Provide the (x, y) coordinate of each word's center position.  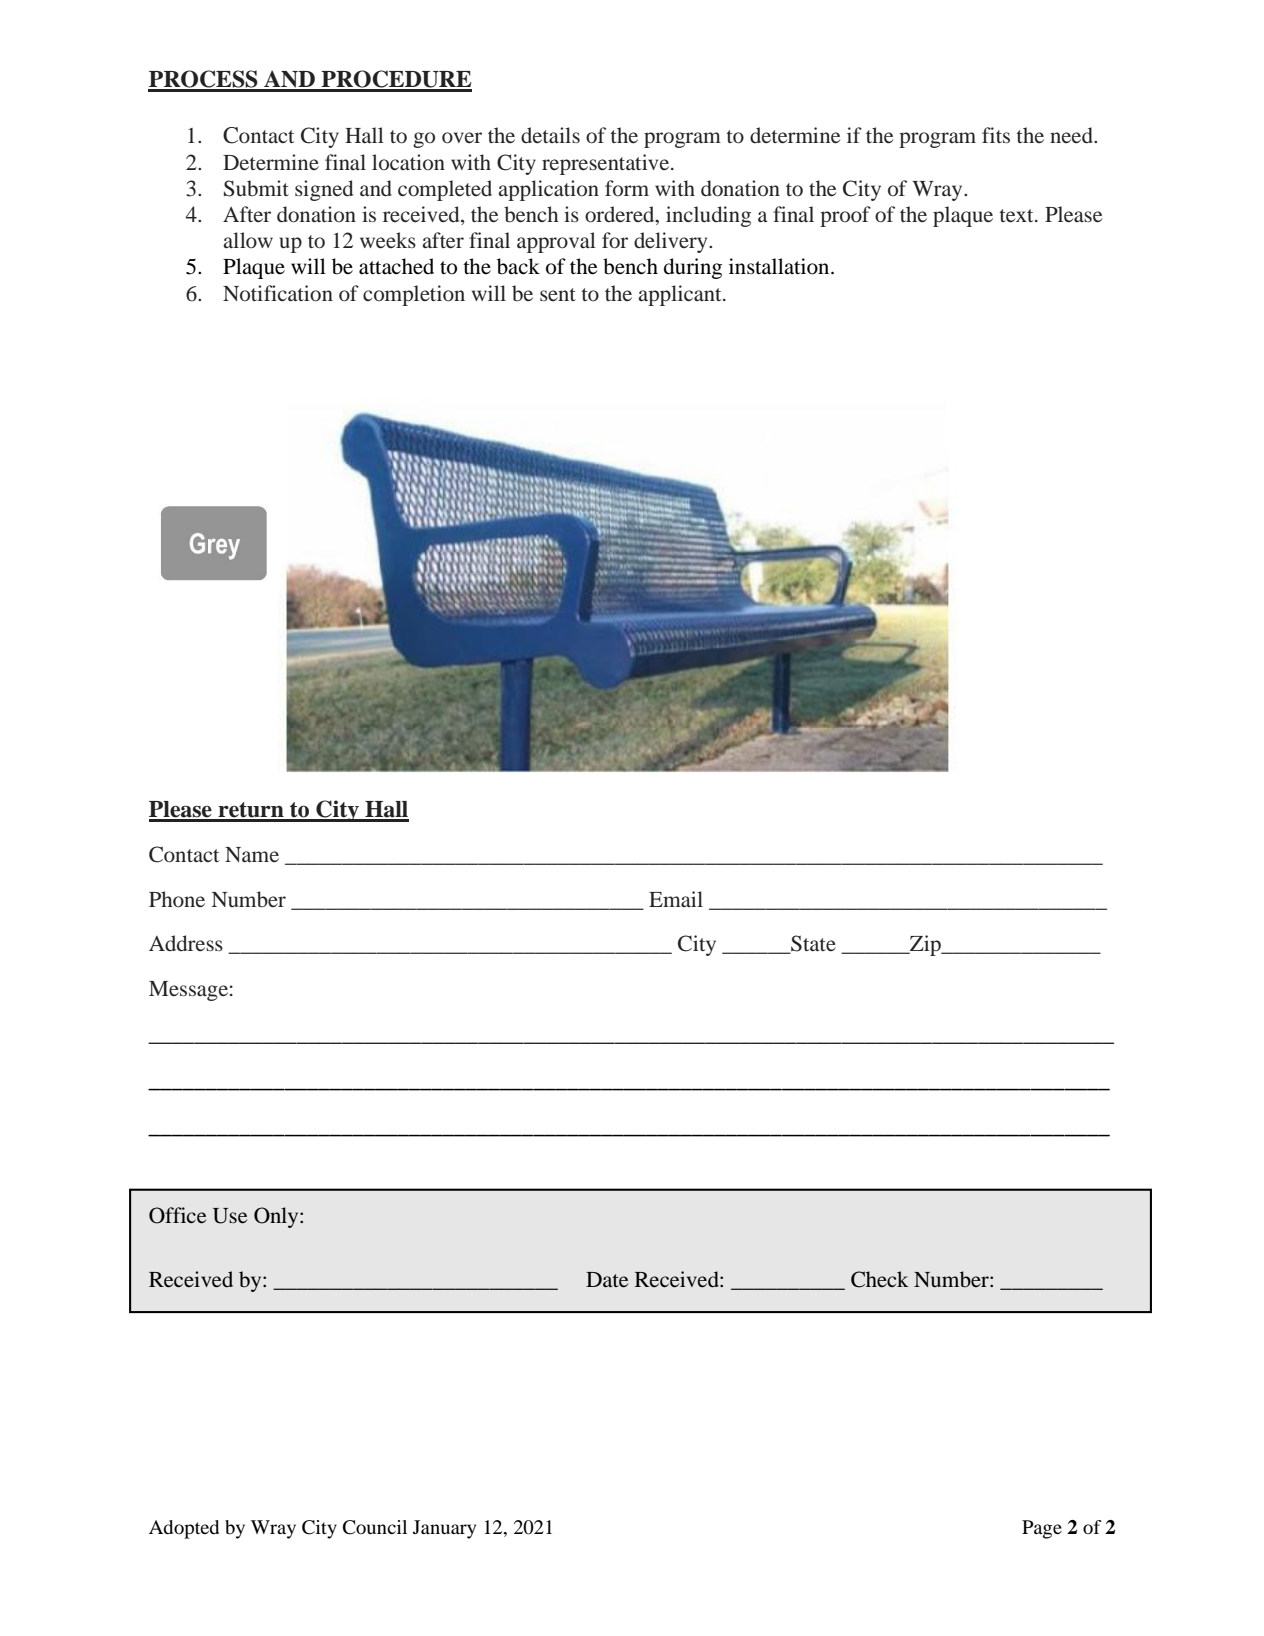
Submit (256, 188)
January (444, 1529)
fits (996, 135)
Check (880, 1279)
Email (676, 899)
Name (252, 854)
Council (375, 1527)
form (627, 188)
